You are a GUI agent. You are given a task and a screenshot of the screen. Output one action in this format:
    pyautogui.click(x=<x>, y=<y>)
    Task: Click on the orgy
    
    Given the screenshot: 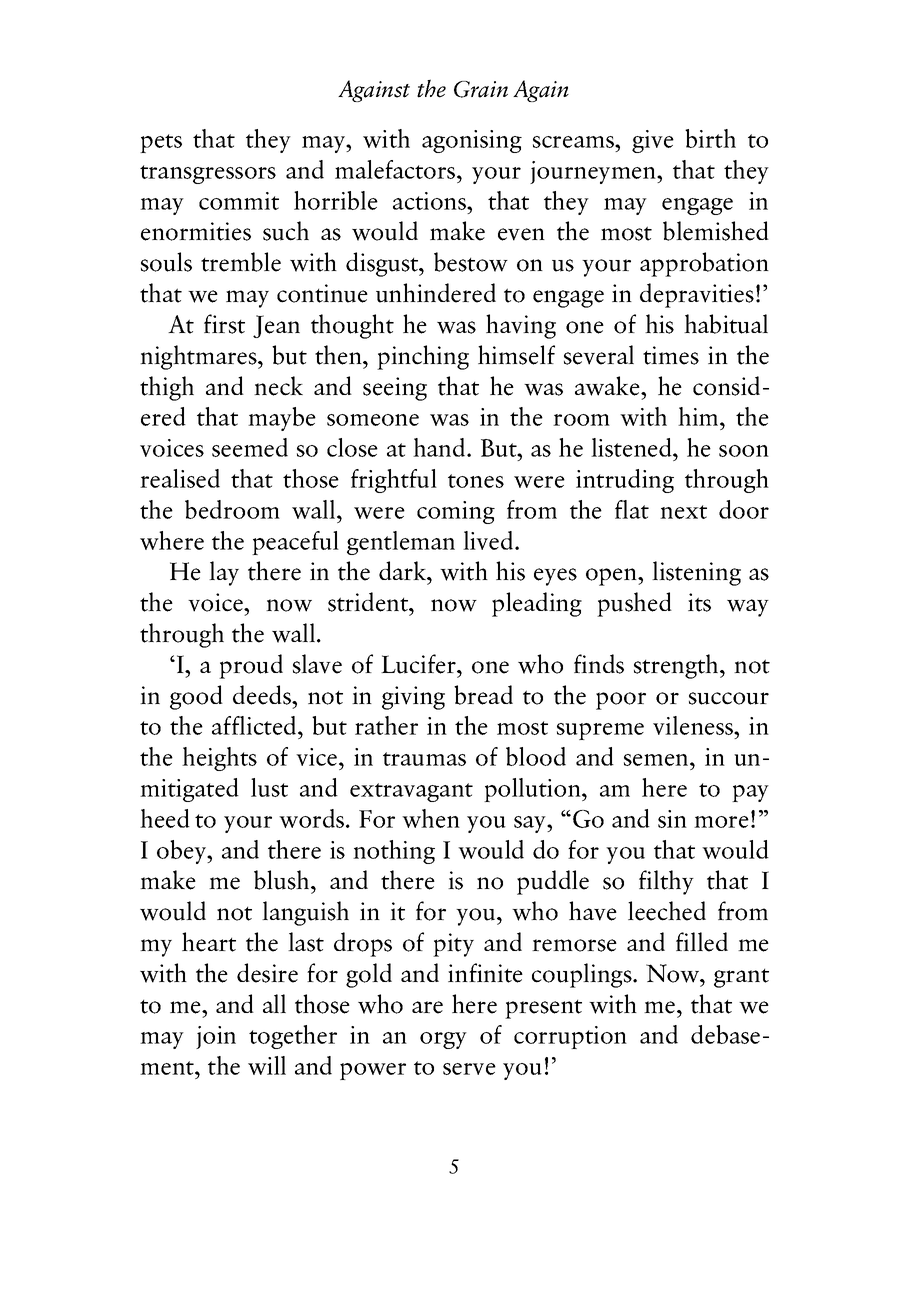 What is the action you would take?
    pyautogui.click(x=443, y=1040)
